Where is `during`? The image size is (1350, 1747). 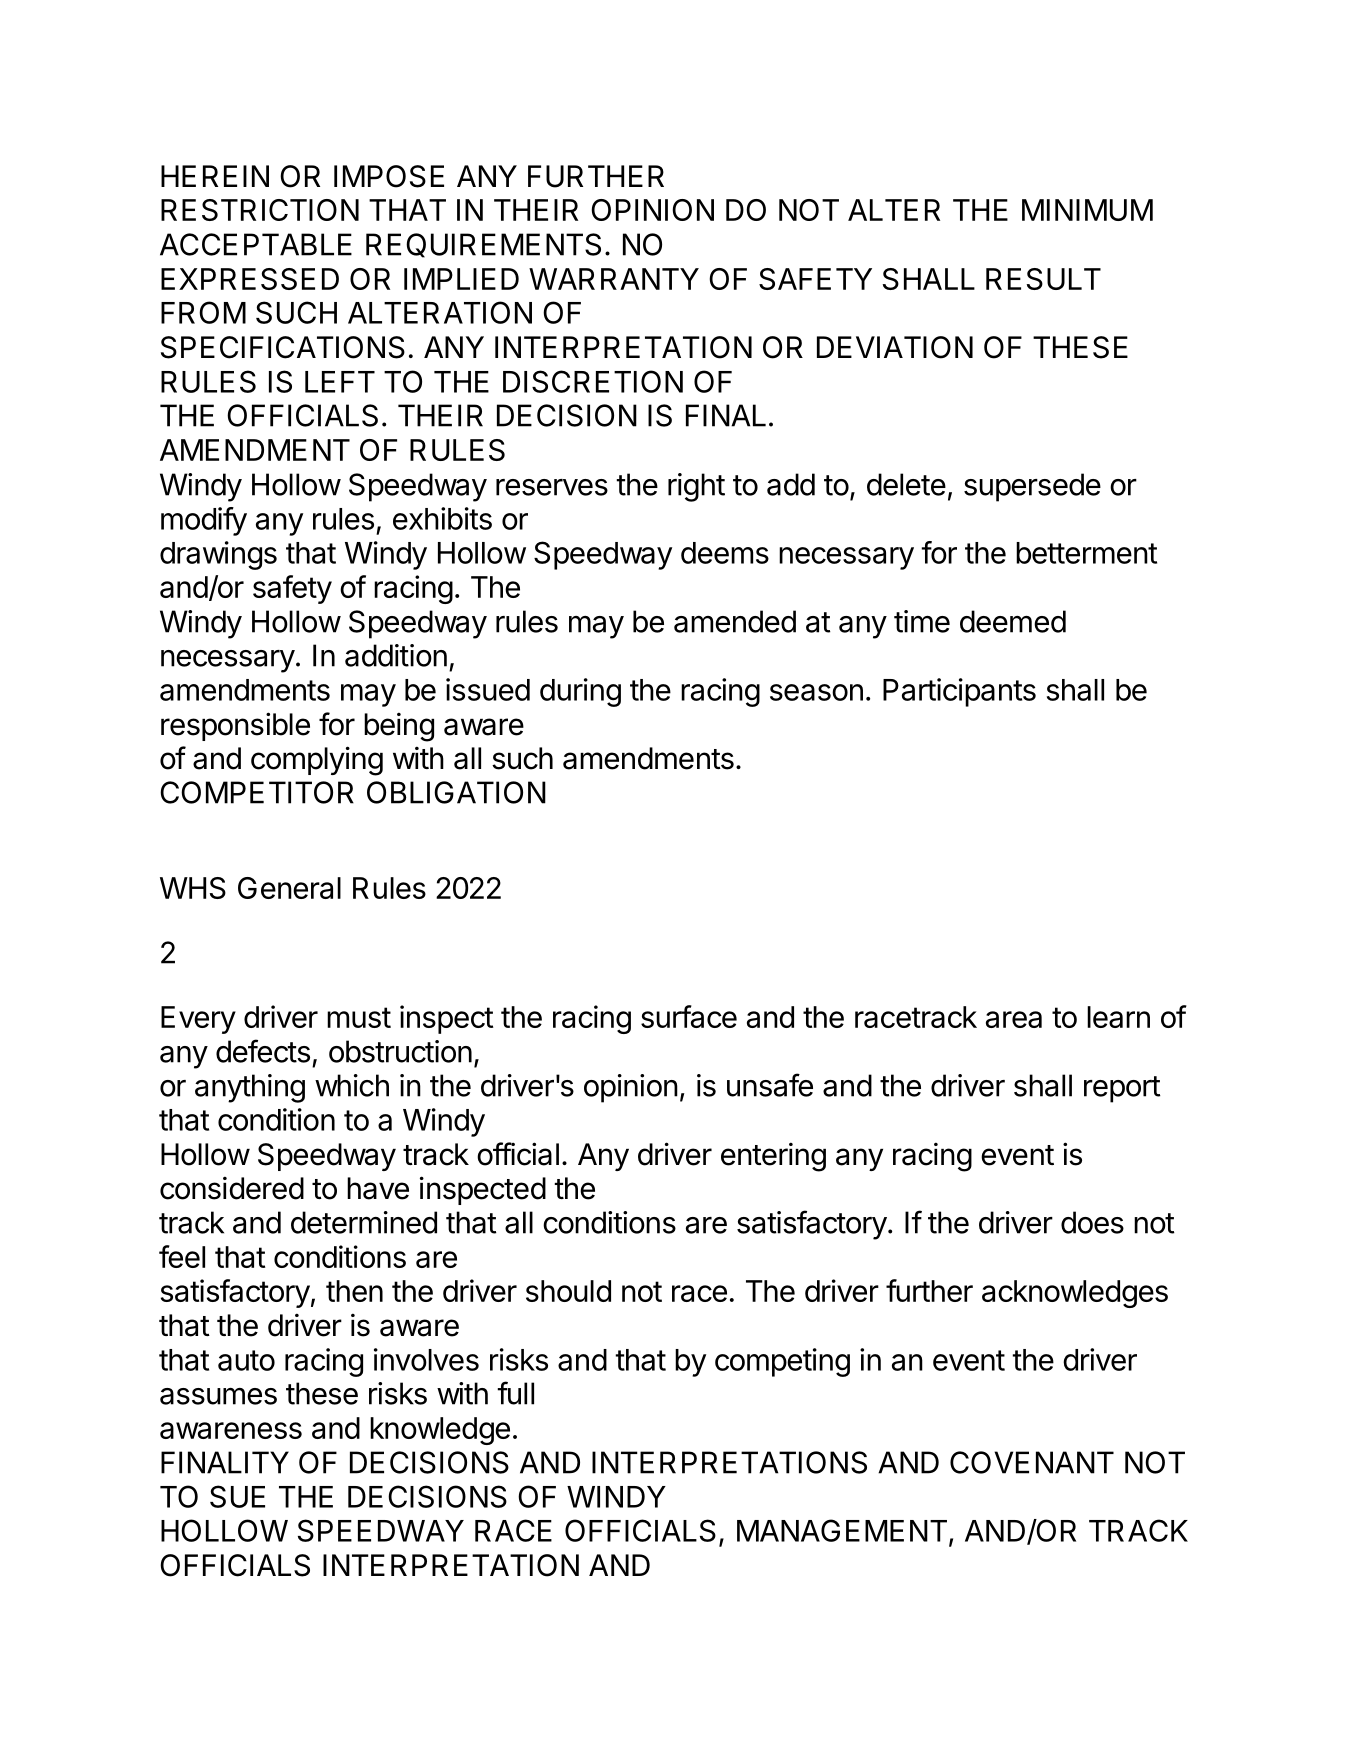 during is located at coordinates (580, 692).
